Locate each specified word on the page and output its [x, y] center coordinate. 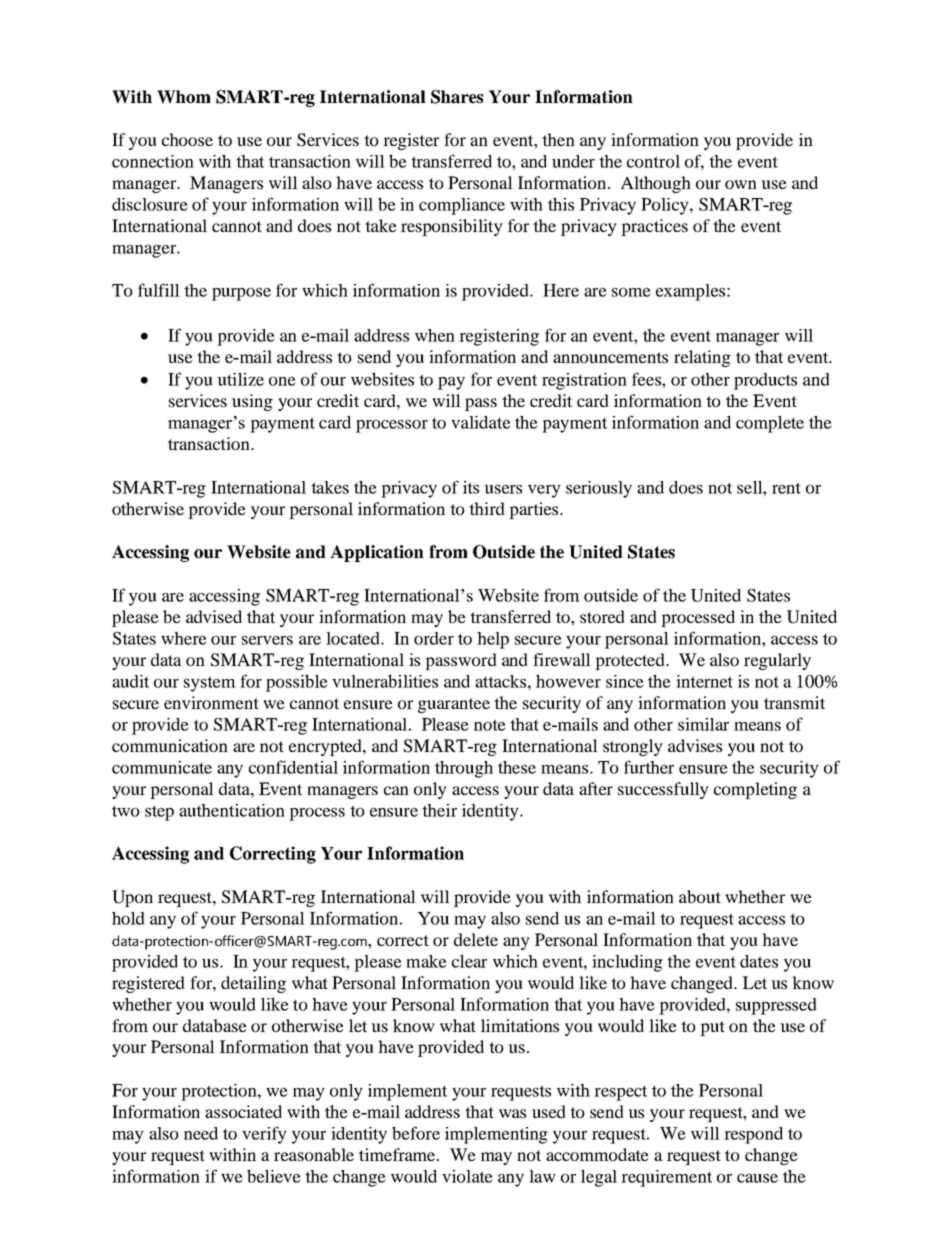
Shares [457, 97]
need [201, 1133]
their [439, 810]
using [252, 402]
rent [786, 488]
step [159, 813]
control [653, 161]
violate [467, 1176]
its [471, 487]
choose [187, 139]
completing [755, 790]
